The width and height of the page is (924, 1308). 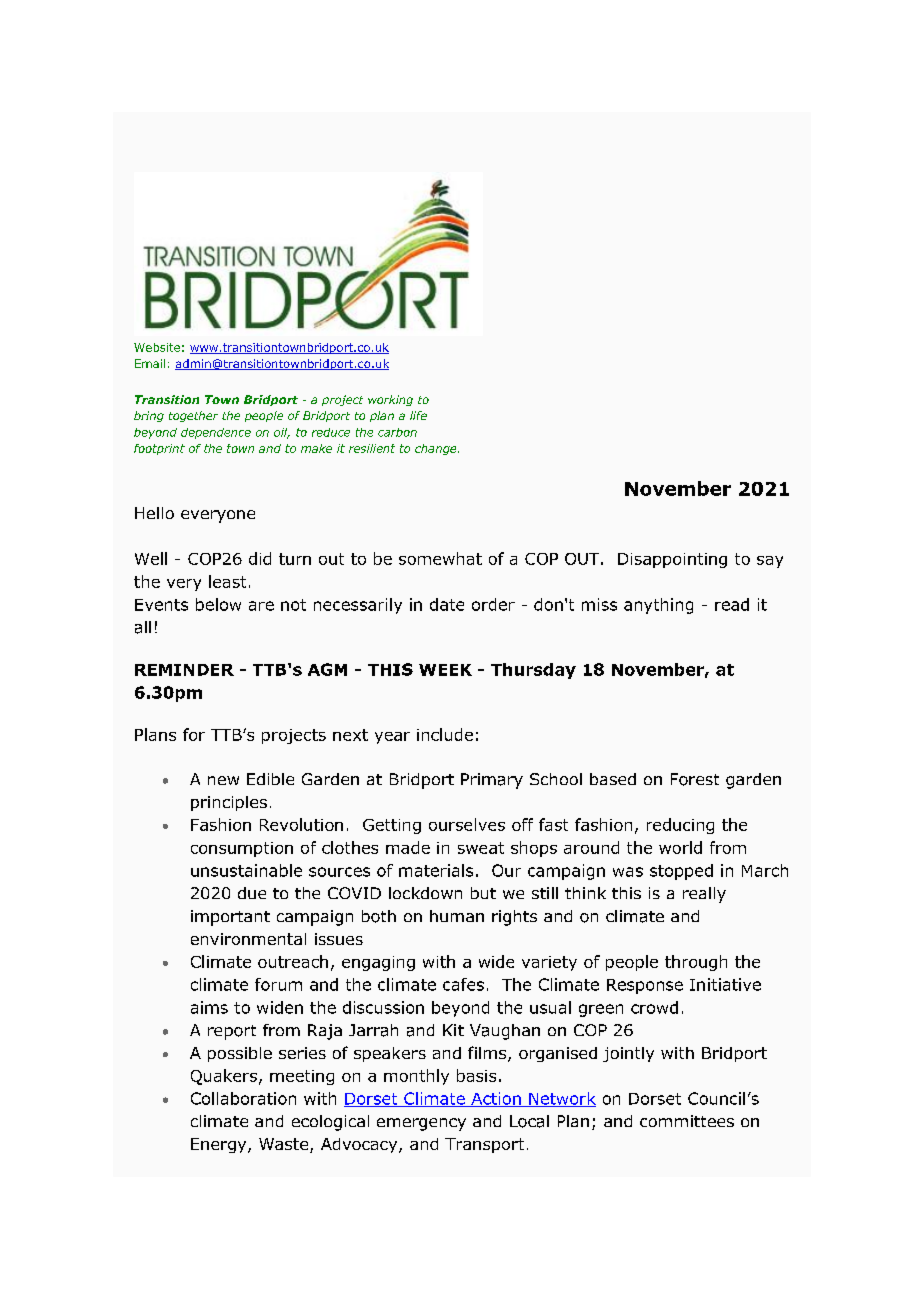 I want to click on Email, so click(x=150, y=363).
